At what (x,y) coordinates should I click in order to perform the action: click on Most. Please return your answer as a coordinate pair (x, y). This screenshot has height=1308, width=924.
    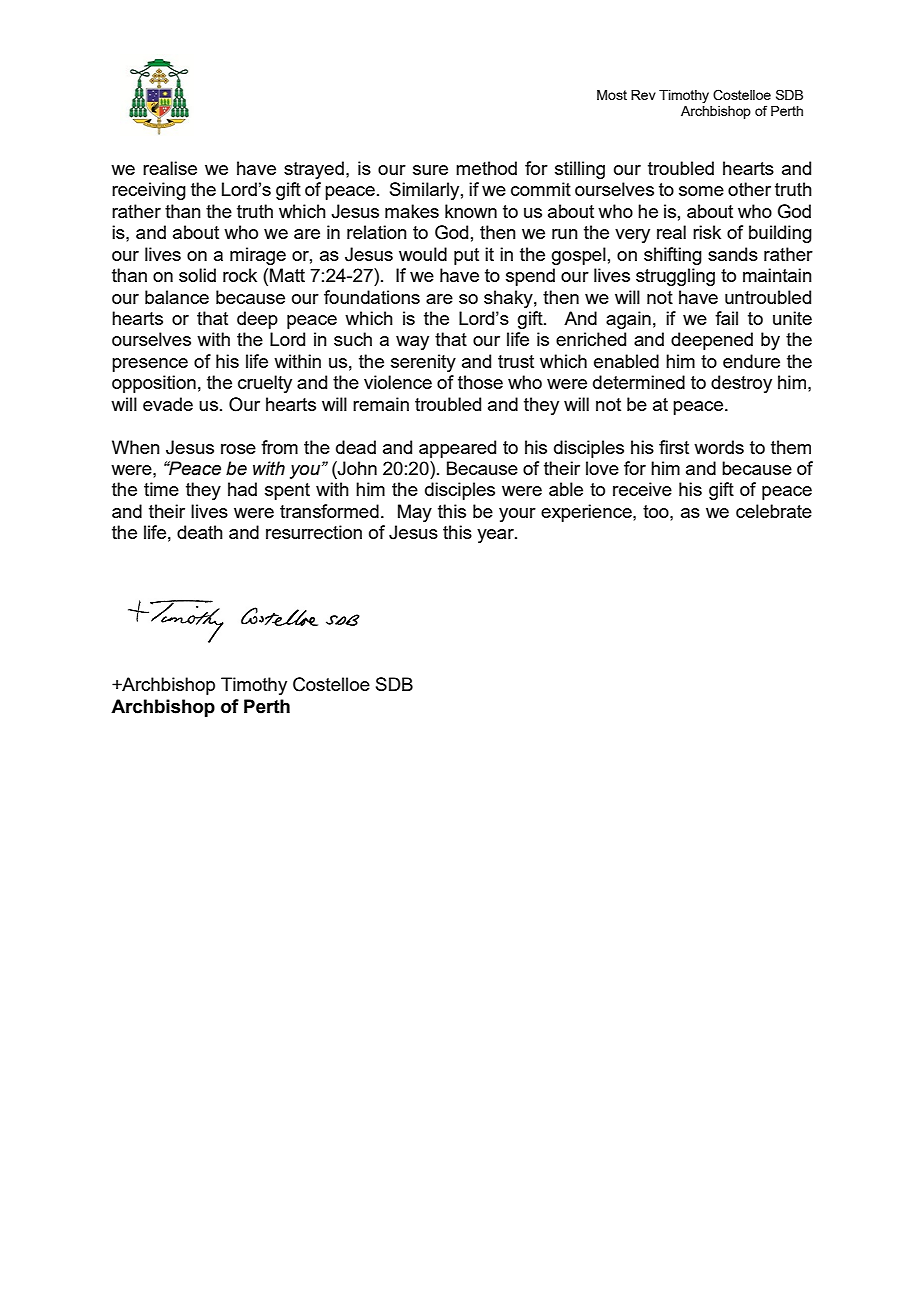
    Looking at the image, I should click on (612, 95).
